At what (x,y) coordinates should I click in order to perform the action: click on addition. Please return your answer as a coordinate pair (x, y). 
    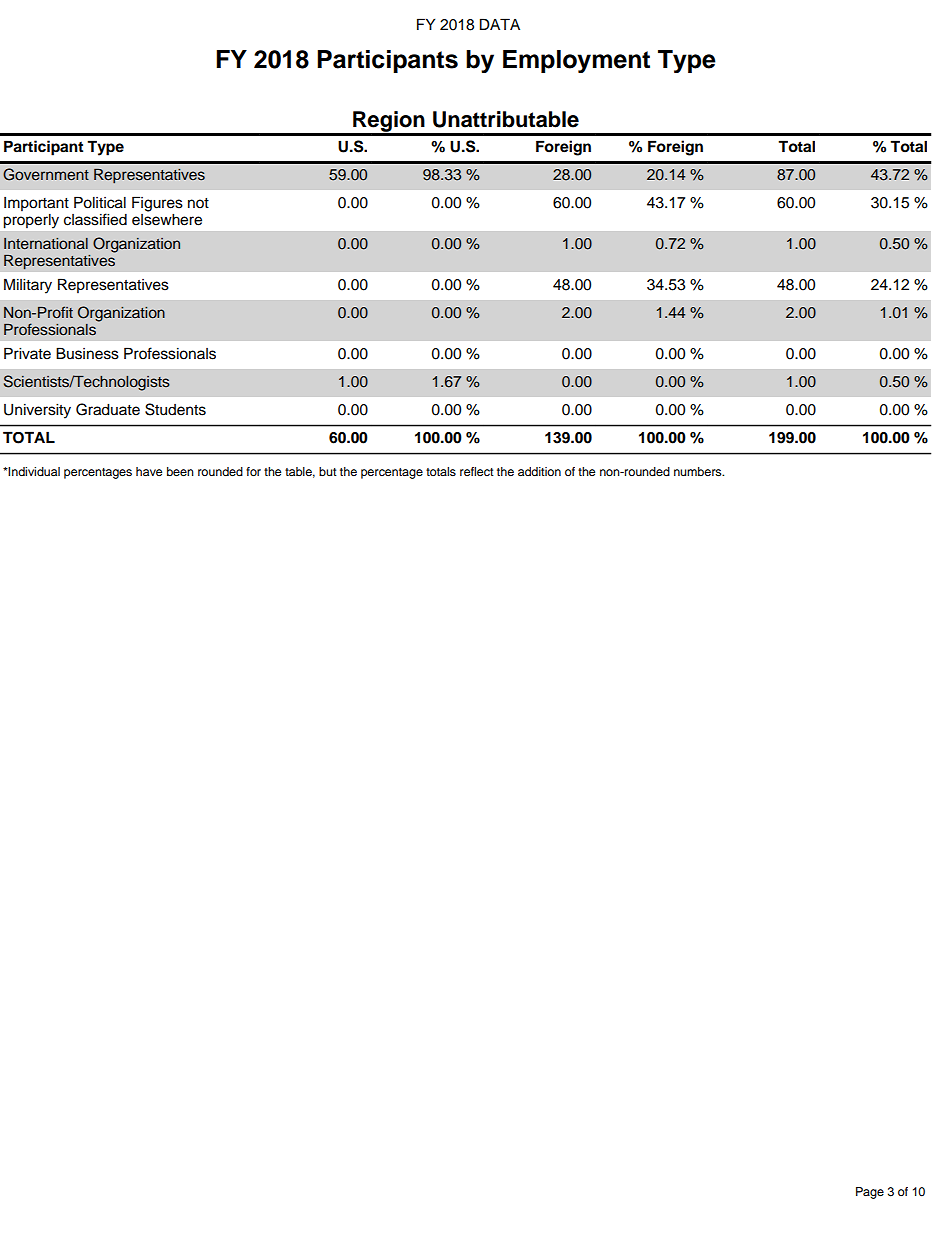
    Looking at the image, I should click on (539, 471).
